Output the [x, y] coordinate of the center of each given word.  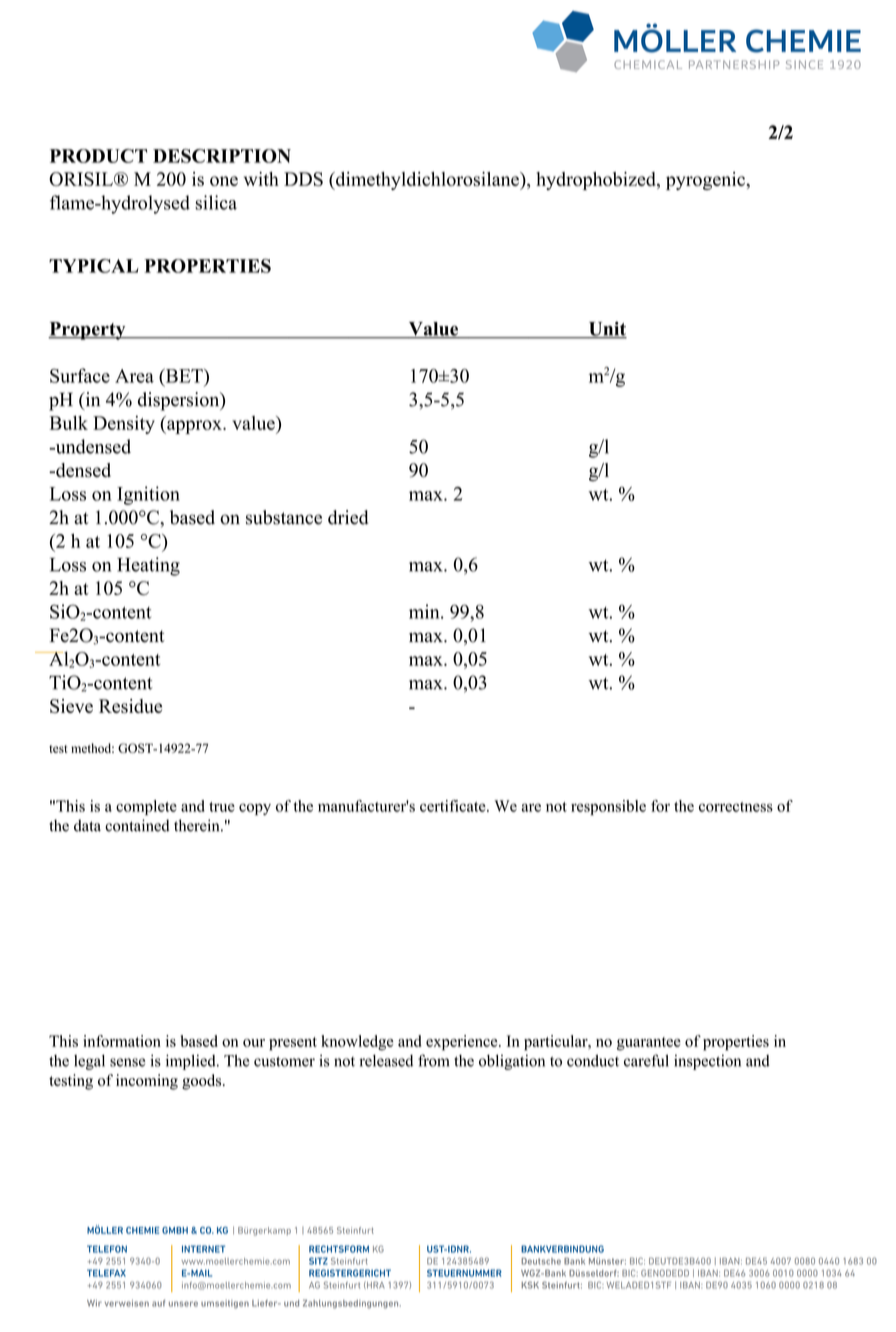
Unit [606, 329]
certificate [454, 806]
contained [137, 825]
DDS [303, 179]
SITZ [318, 1261]
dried [348, 517]
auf [158, 1303]
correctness [736, 807]
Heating [148, 566]
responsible [608, 807]
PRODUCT [98, 156]
